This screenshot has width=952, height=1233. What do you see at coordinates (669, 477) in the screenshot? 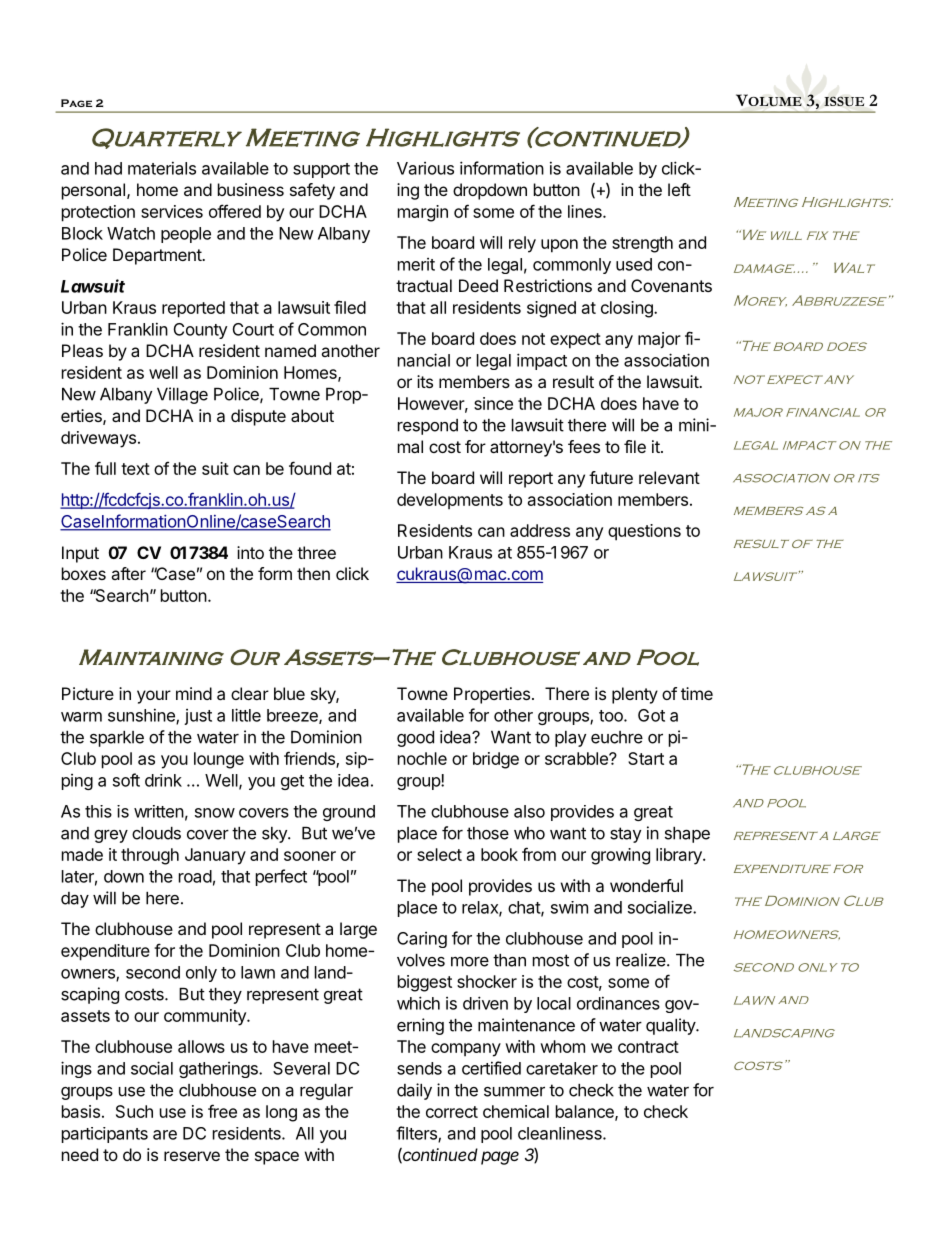
I see `relevant` at bounding box center [669, 477].
